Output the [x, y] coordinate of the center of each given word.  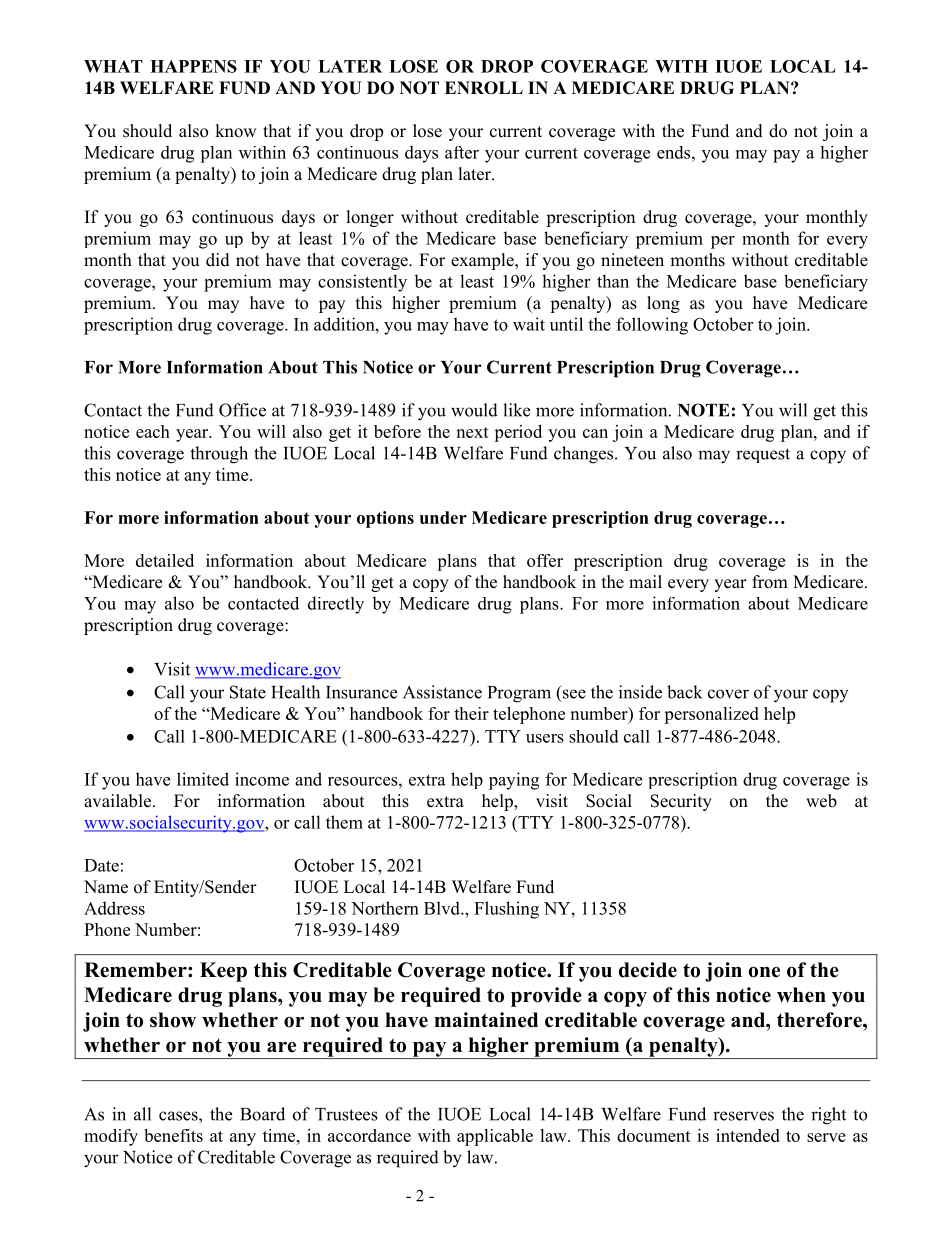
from [770, 582]
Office [242, 410]
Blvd [443, 908]
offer [545, 560]
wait [529, 324]
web [821, 801]
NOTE [704, 410]
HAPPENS [193, 66]
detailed [165, 560]
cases [179, 1116]
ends [675, 152]
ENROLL [484, 88]
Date [101, 865]
